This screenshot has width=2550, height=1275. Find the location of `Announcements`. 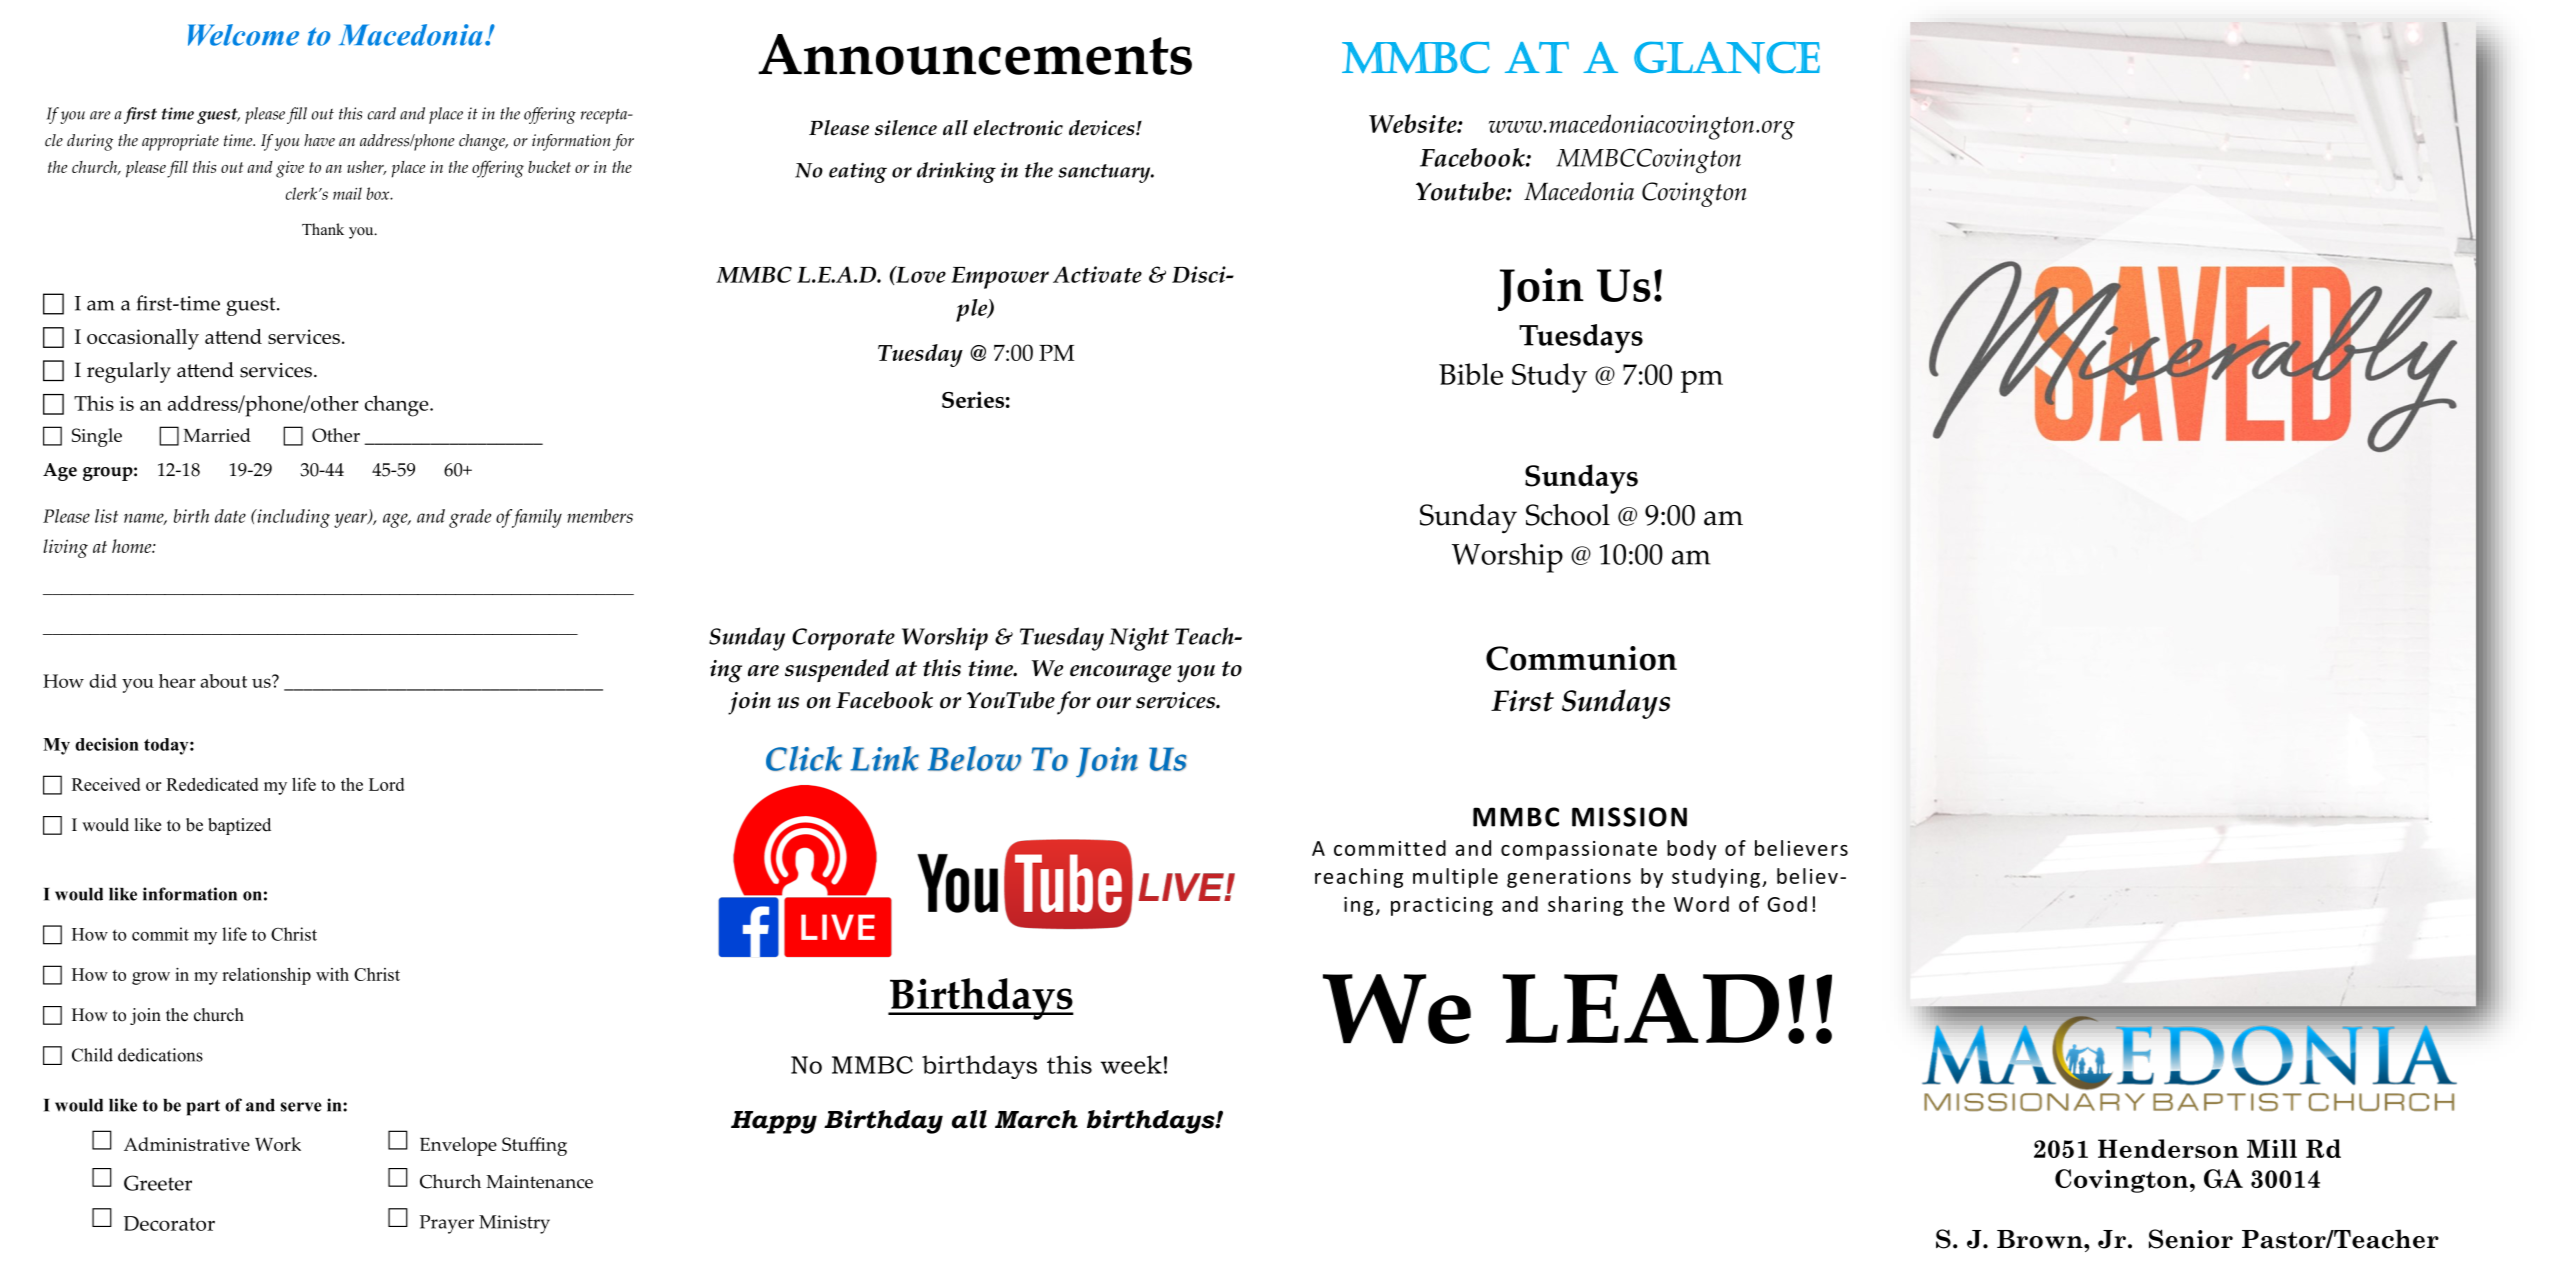

Announcements is located at coordinates (975, 54).
